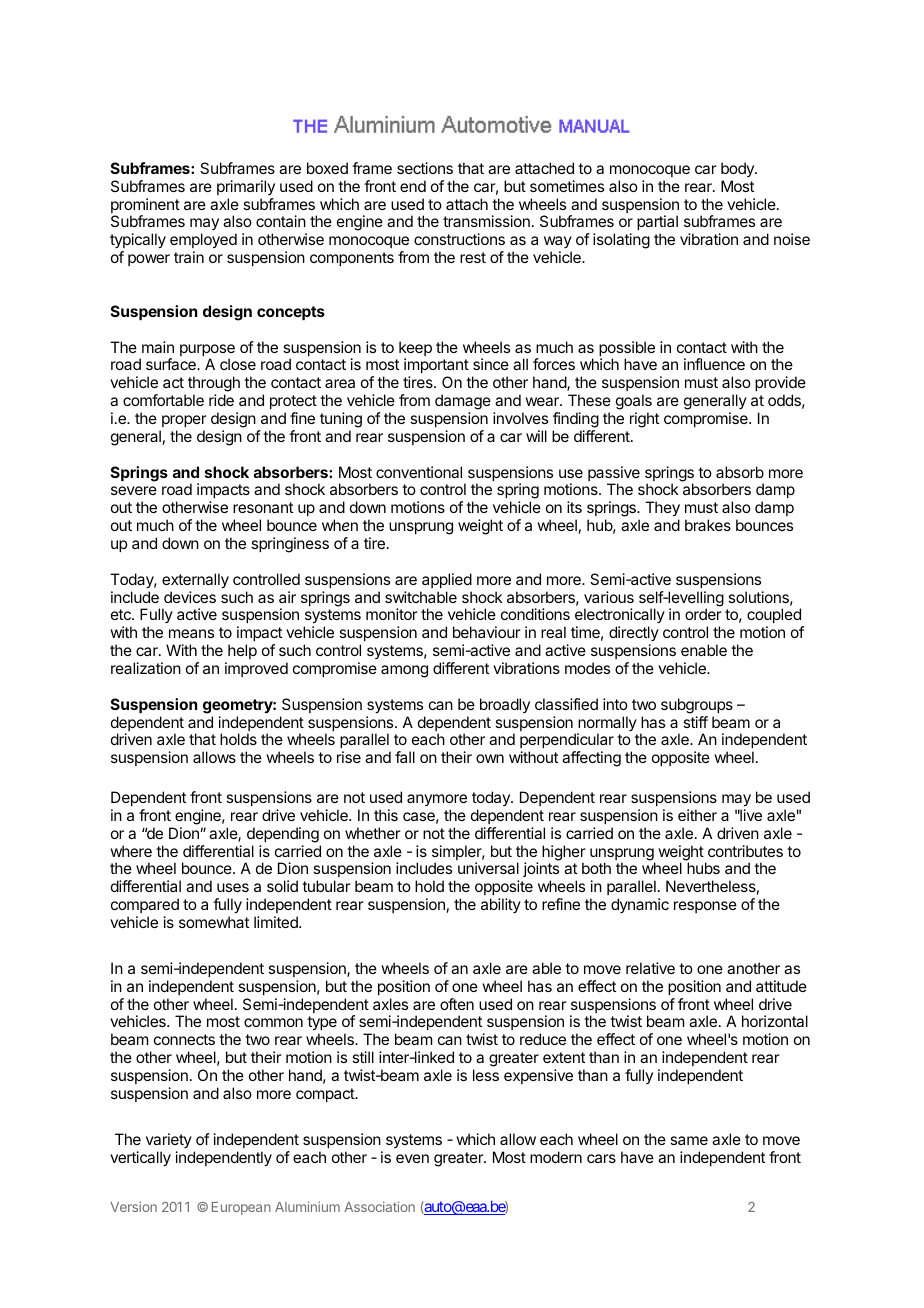 The image size is (924, 1308). I want to click on even, so click(412, 1158).
